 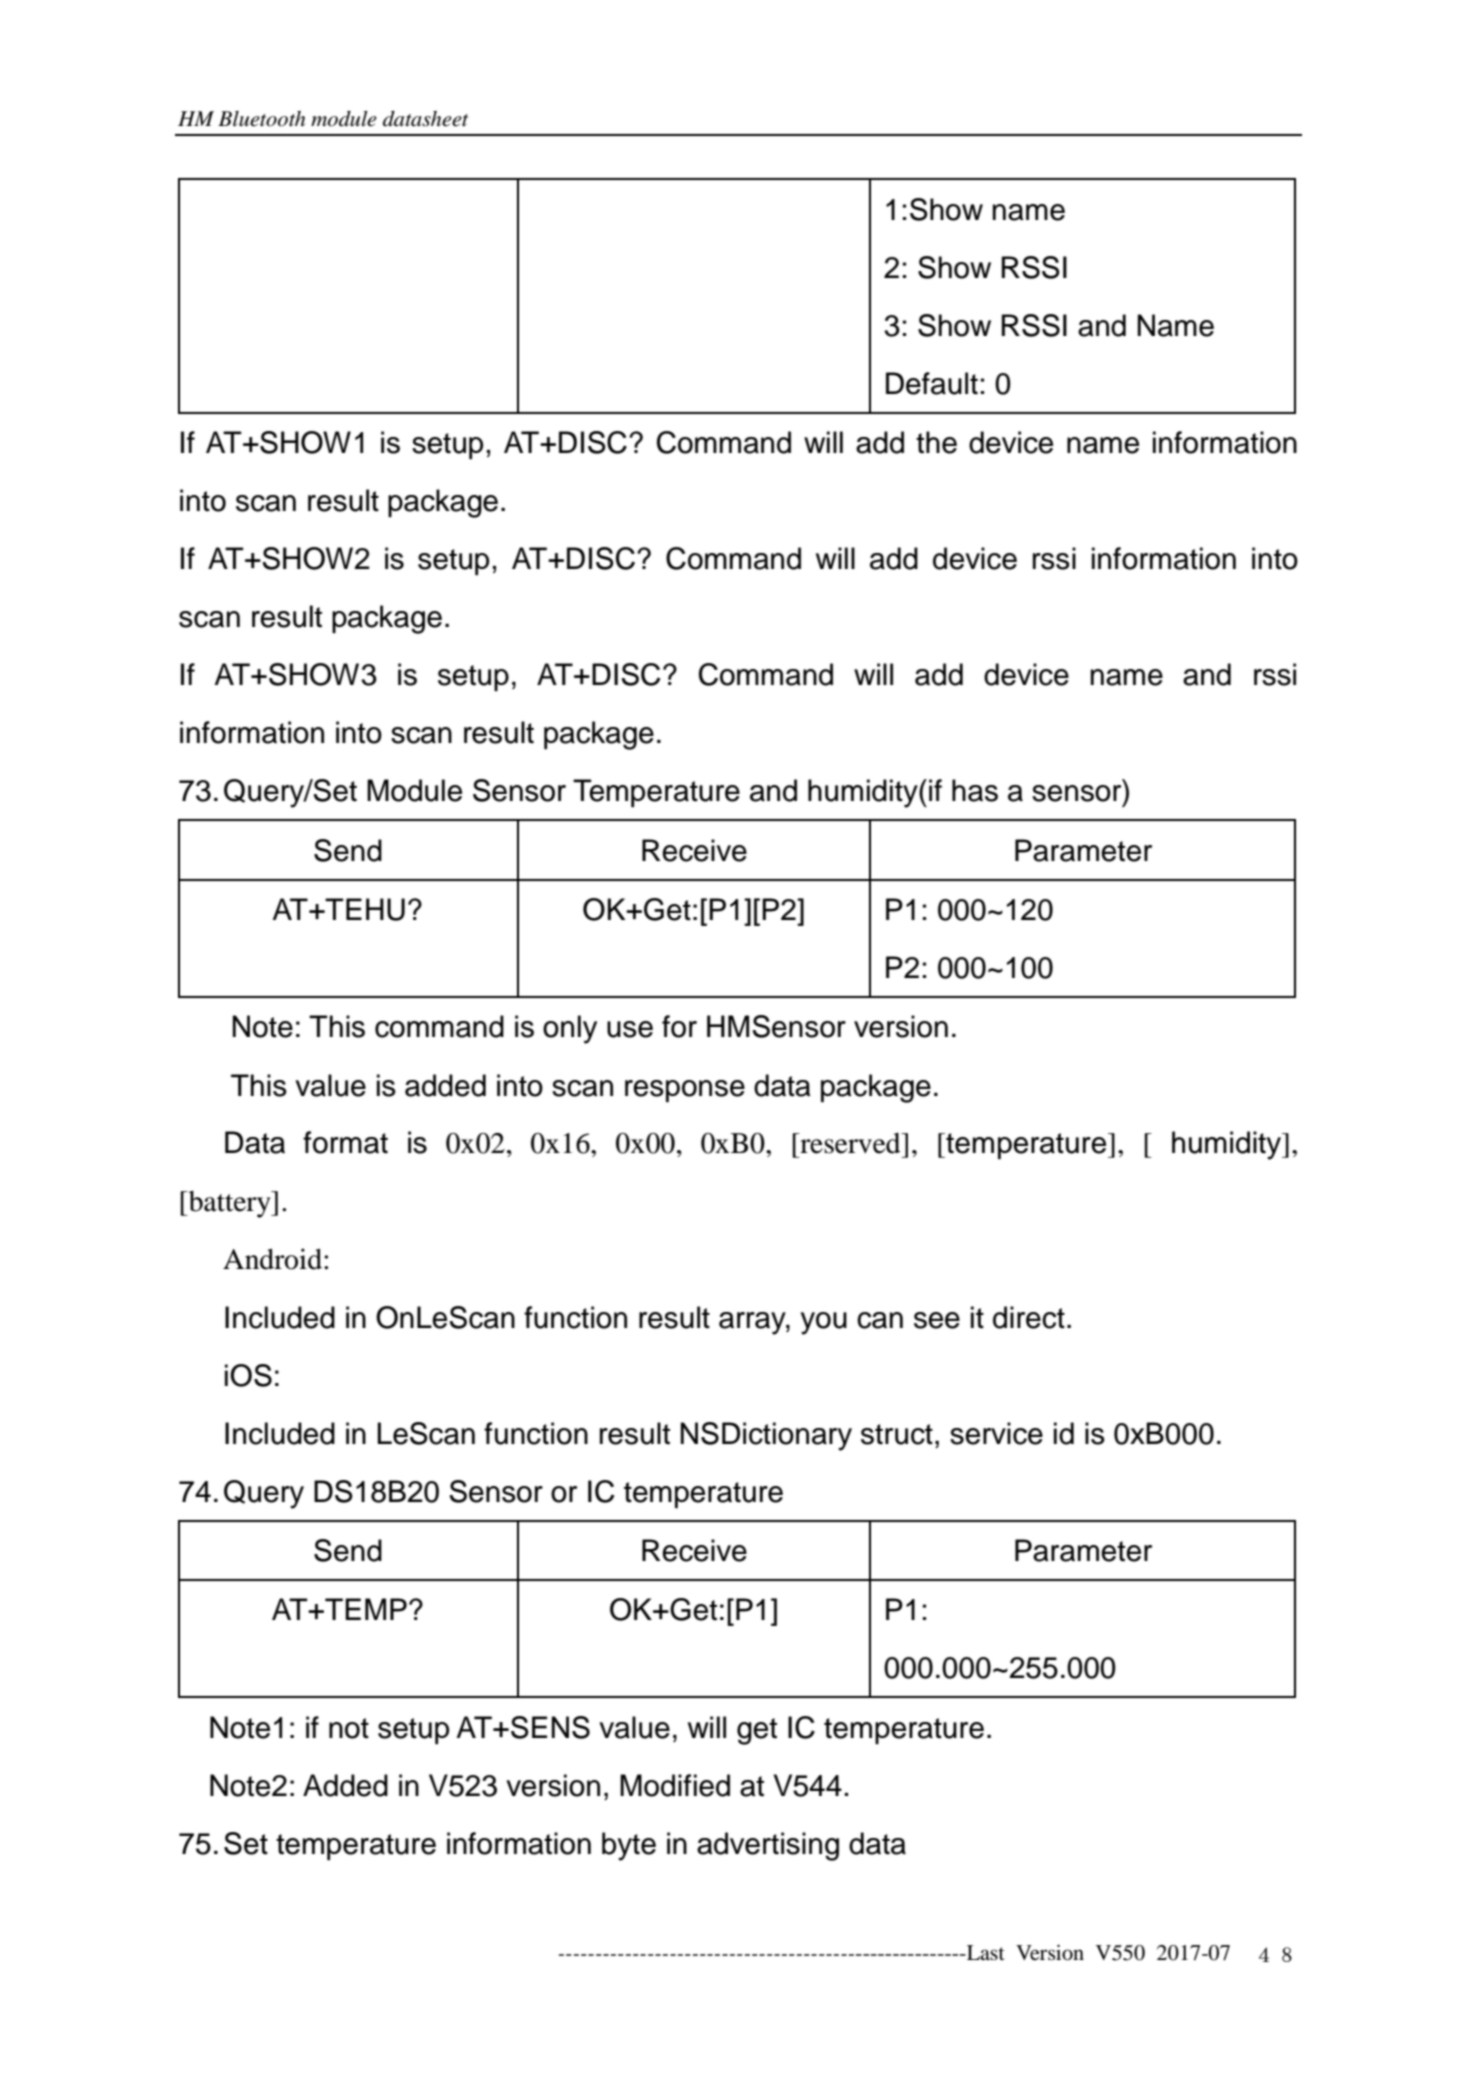 What do you see at coordinates (937, 1320) in the page?
I see `see` at bounding box center [937, 1320].
